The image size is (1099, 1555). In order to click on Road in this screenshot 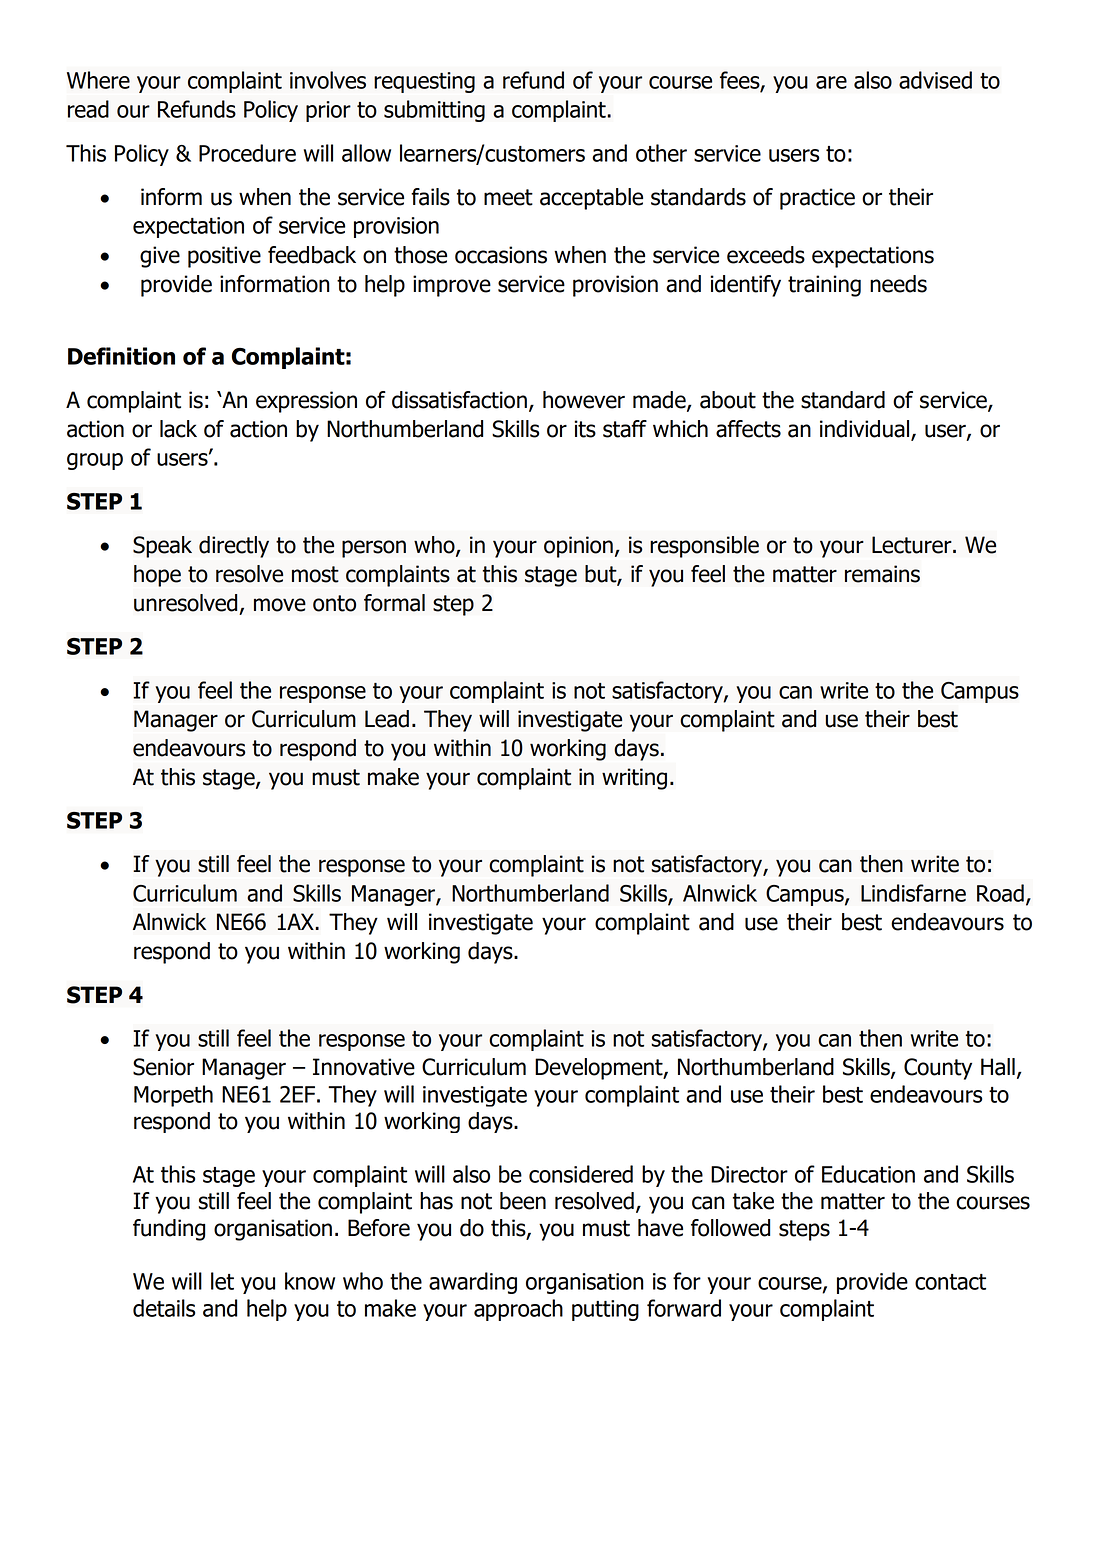, I will do `click(1000, 893)`.
